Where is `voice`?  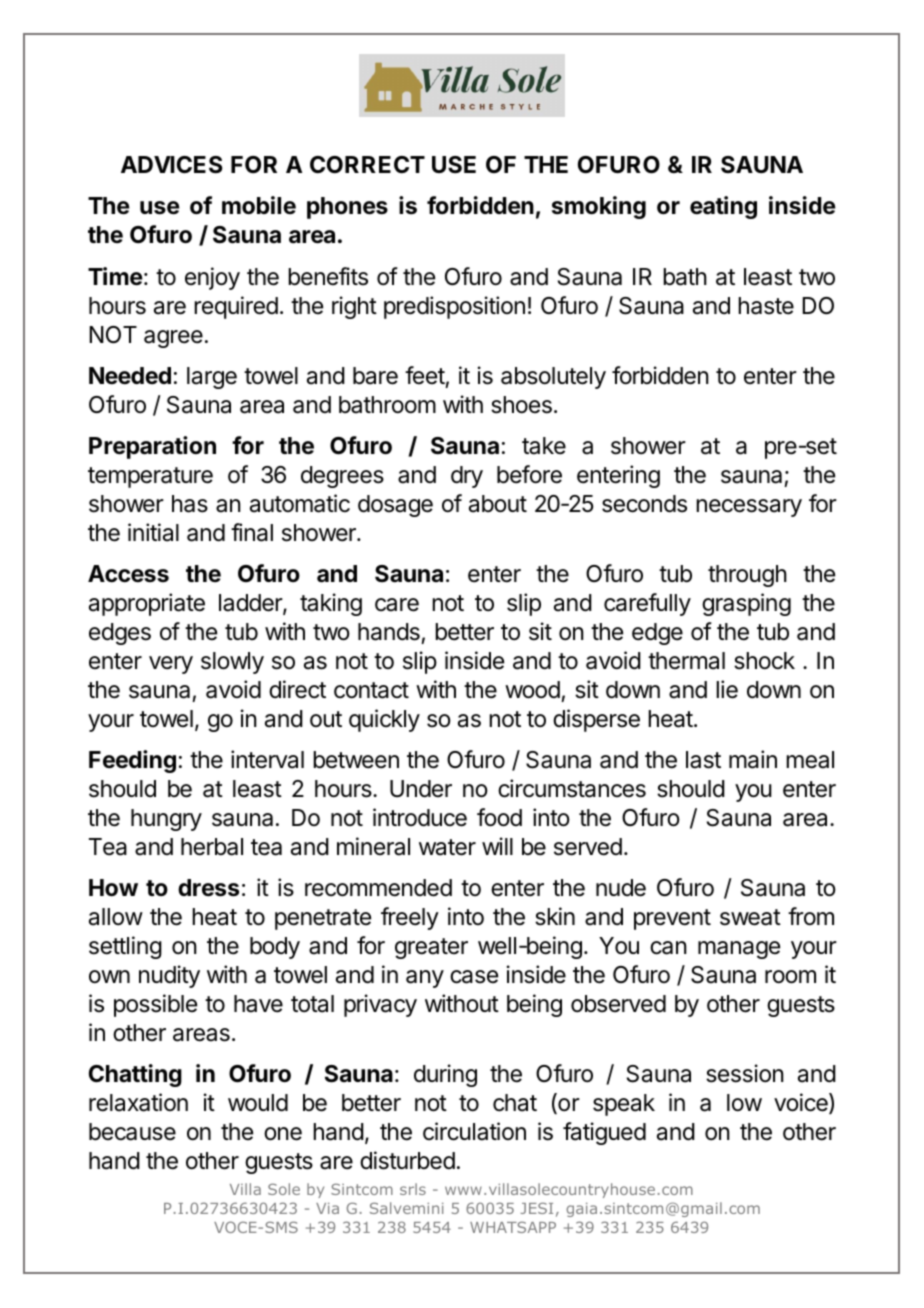 voice is located at coordinates (802, 1103).
